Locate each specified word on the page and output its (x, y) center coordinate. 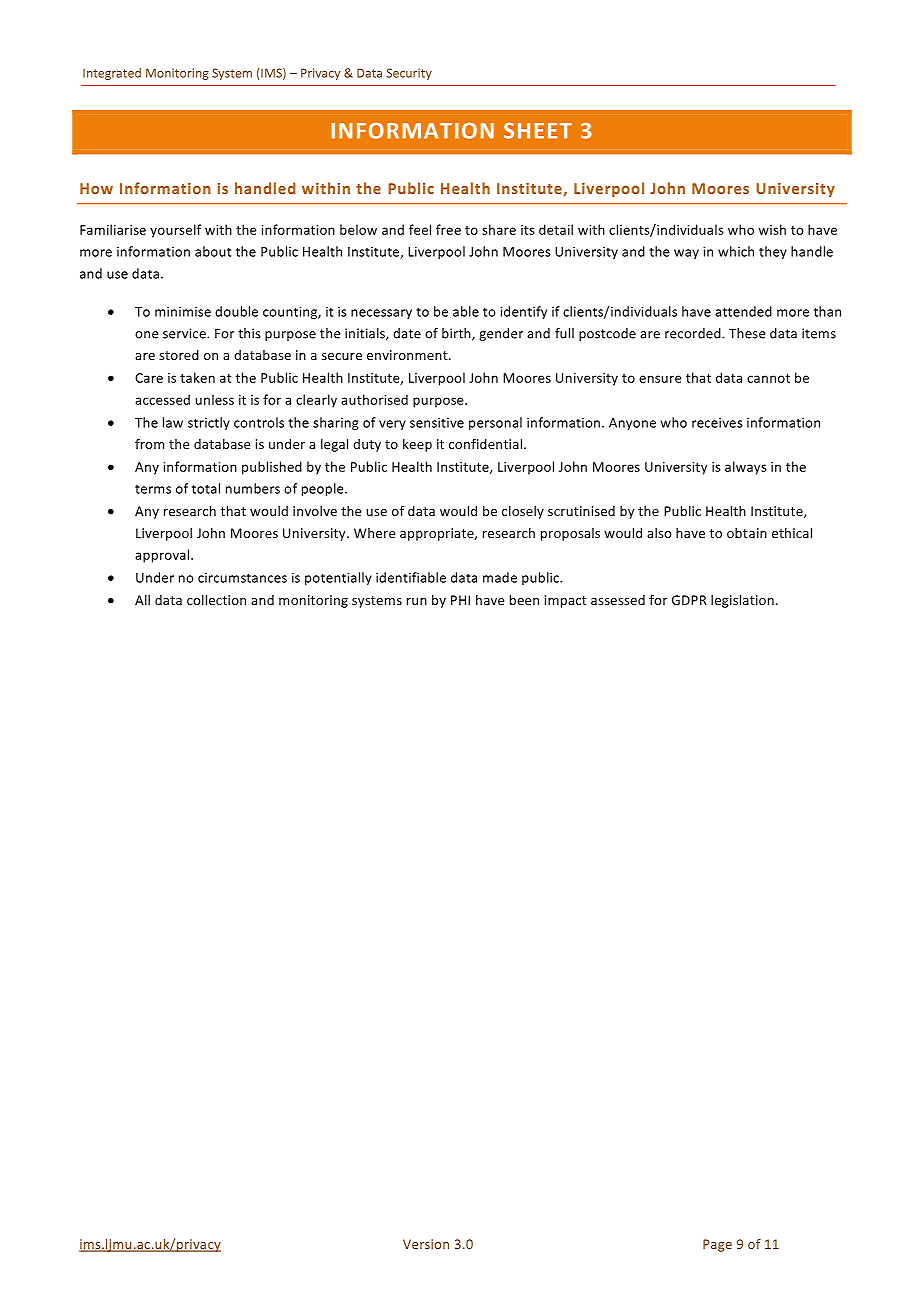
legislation (742, 601)
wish (772, 229)
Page (717, 1245)
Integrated (112, 74)
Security (409, 74)
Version (426, 1244)
